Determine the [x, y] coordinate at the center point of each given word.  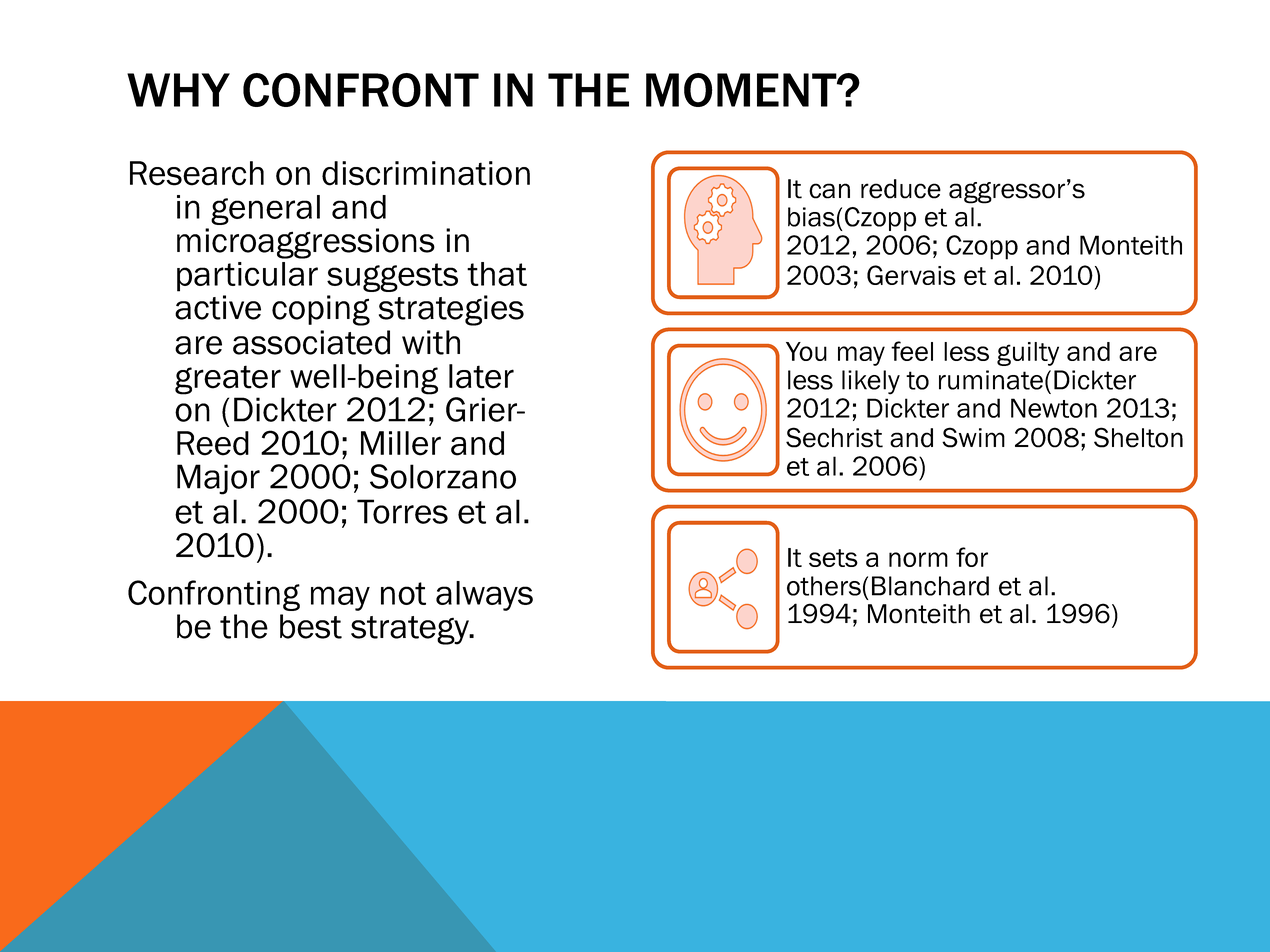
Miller [401, 443]
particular [247, 277]
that [497, 274]
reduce [901, 189]
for [972, 557]
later [481, 376]
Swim [973, 437]
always [484, 596]
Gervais [911, 275]
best [311, 626]
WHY [178, 90]
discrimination [426, 173]
